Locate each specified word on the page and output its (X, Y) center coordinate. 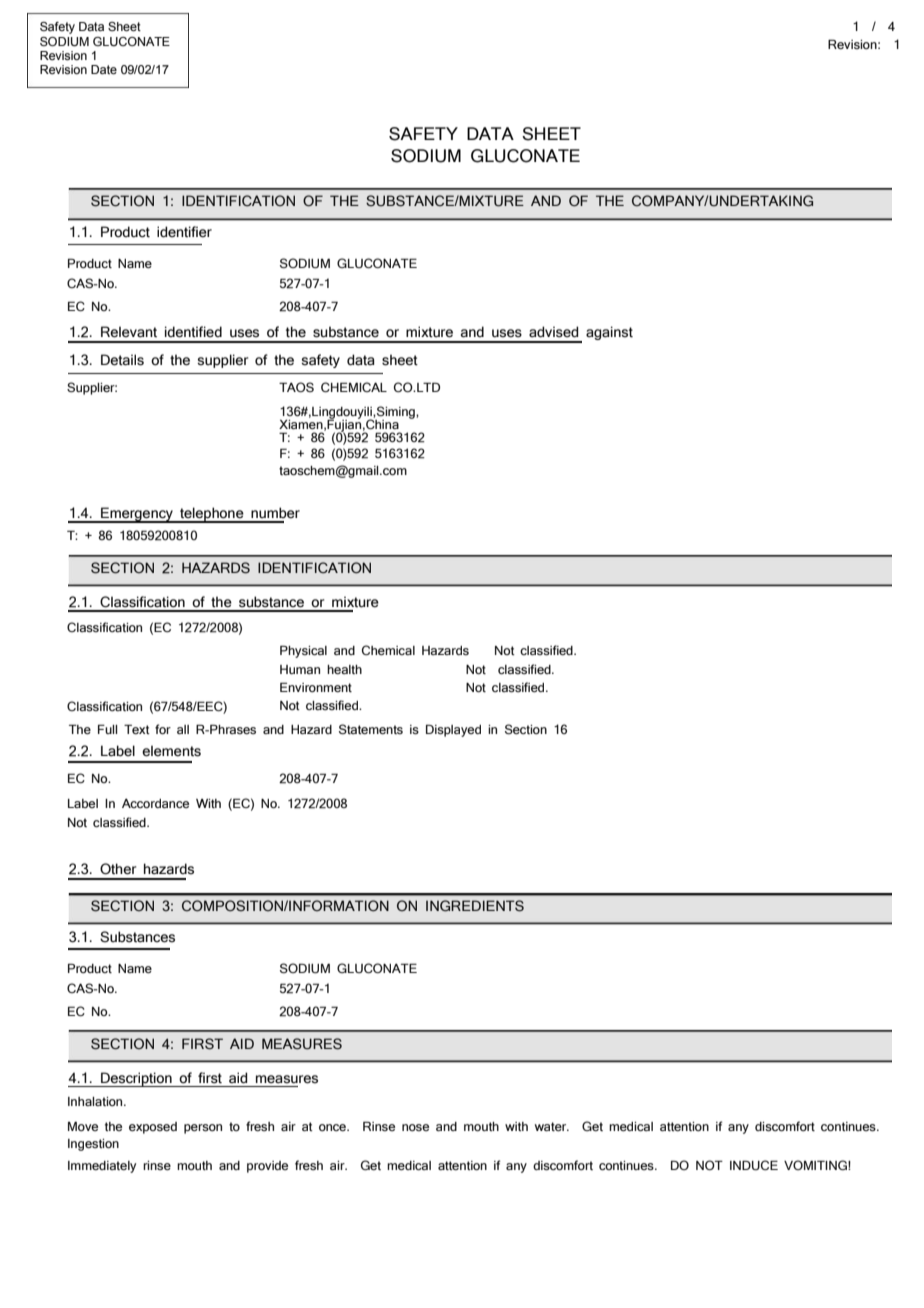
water (552, 1126)
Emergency (137, 515)
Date (104, 69)
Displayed (453, 730)
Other (118, 869)
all (183, 729)
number (275, 513)
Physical (303, 651)
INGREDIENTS (475, 906)
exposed (153, 1128)
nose (415, 1127)
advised (553, 332)
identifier (184, 232)
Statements (371, 729)
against (609, 333)
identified (193, 332)
